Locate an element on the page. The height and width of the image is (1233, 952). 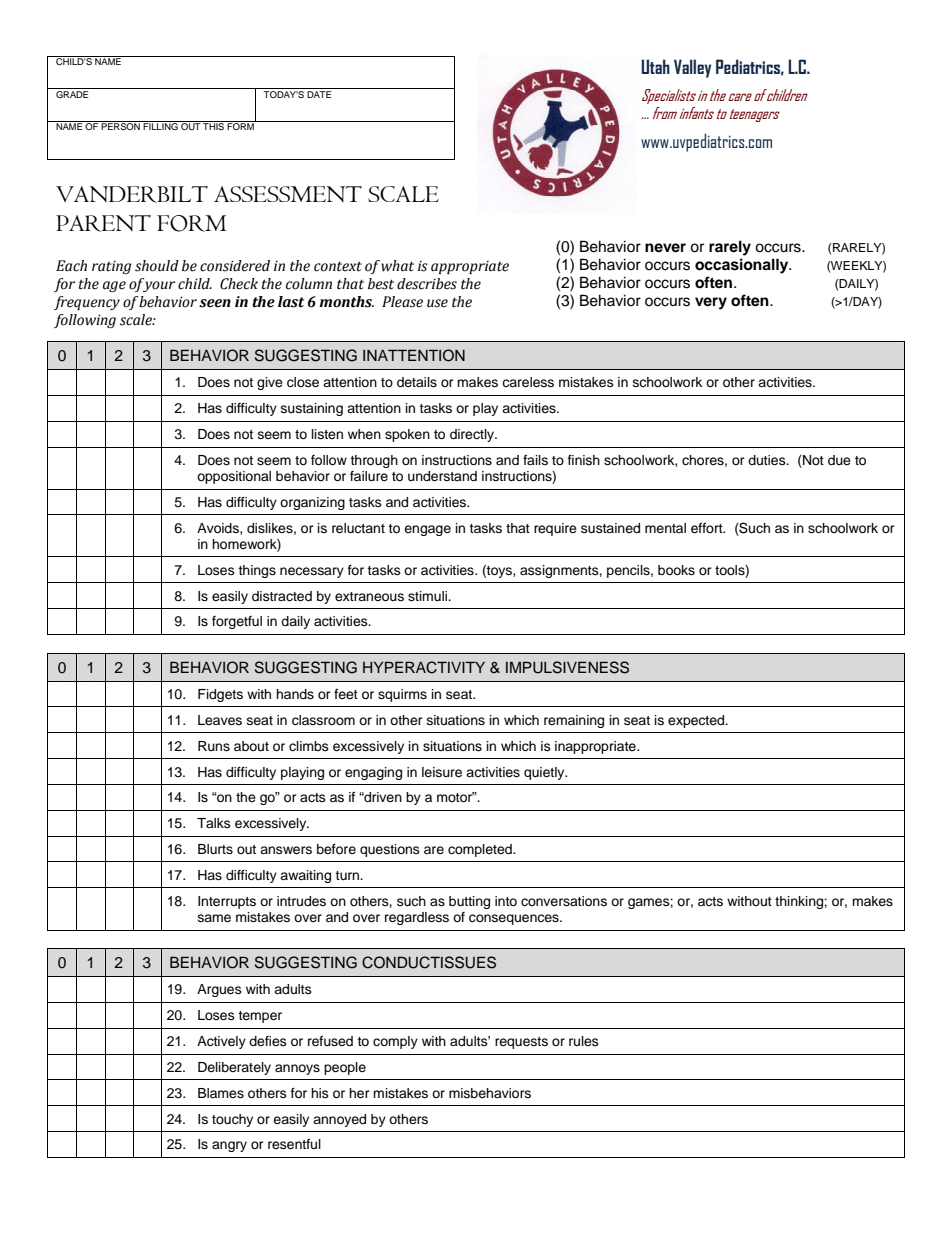
seen is located at coordinates (215, 303).
